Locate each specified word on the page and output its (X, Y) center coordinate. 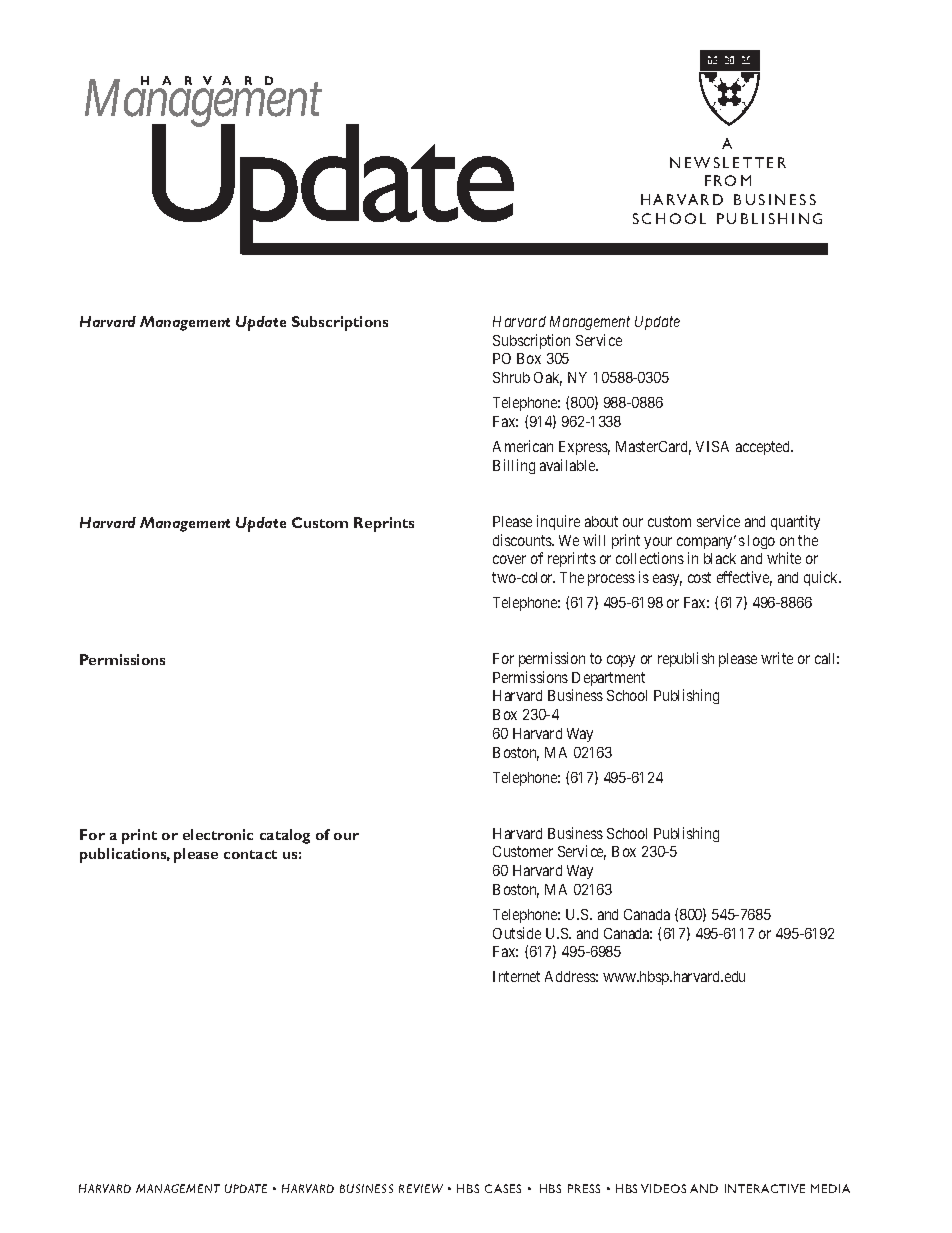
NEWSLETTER (728, 162)
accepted (764, 448)
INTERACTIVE (765, 1188)
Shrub (511, 377)
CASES (503, 1188)
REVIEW (421, 1188)
